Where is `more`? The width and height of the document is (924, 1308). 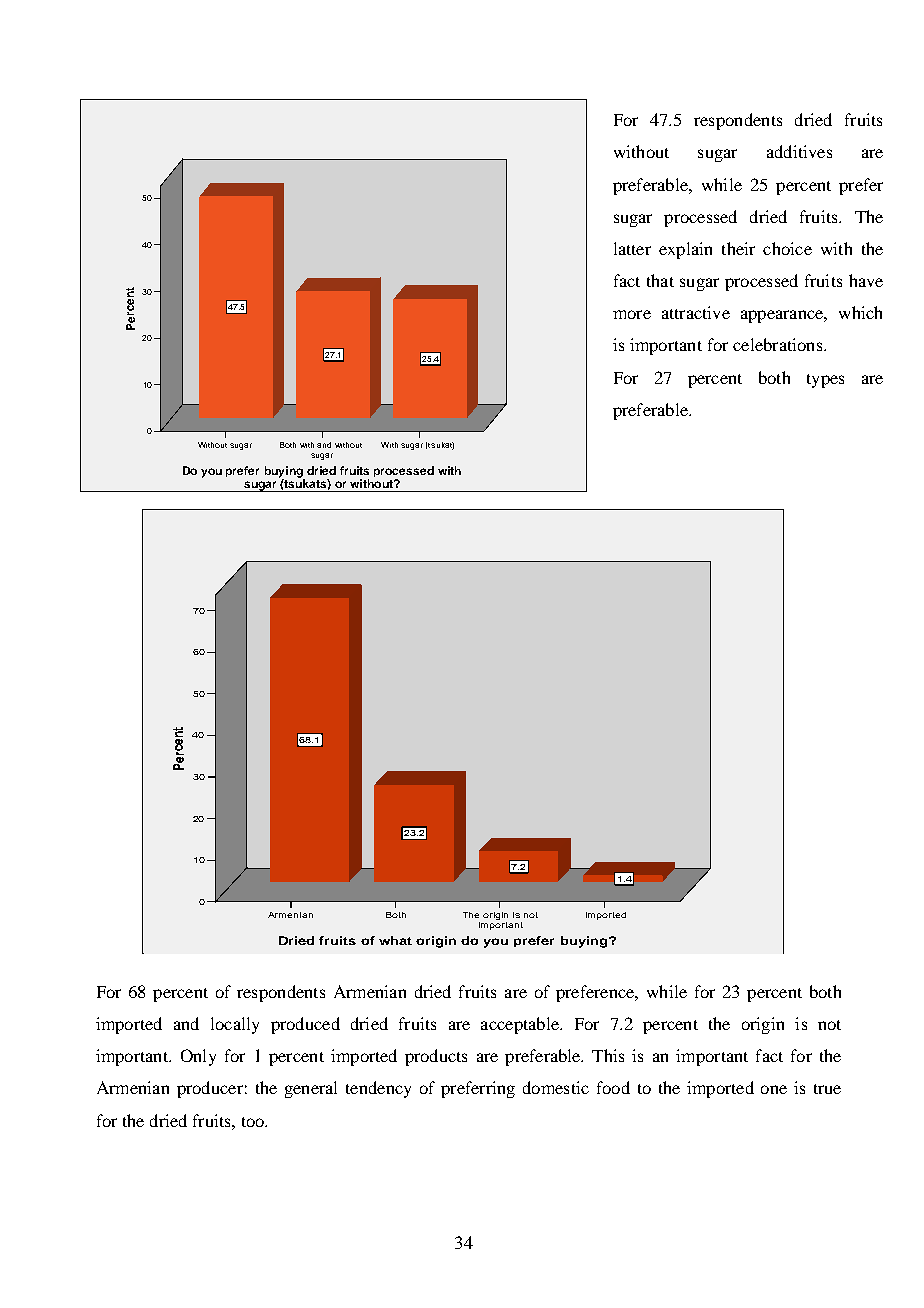 more is located at coordinates (632, 314).
